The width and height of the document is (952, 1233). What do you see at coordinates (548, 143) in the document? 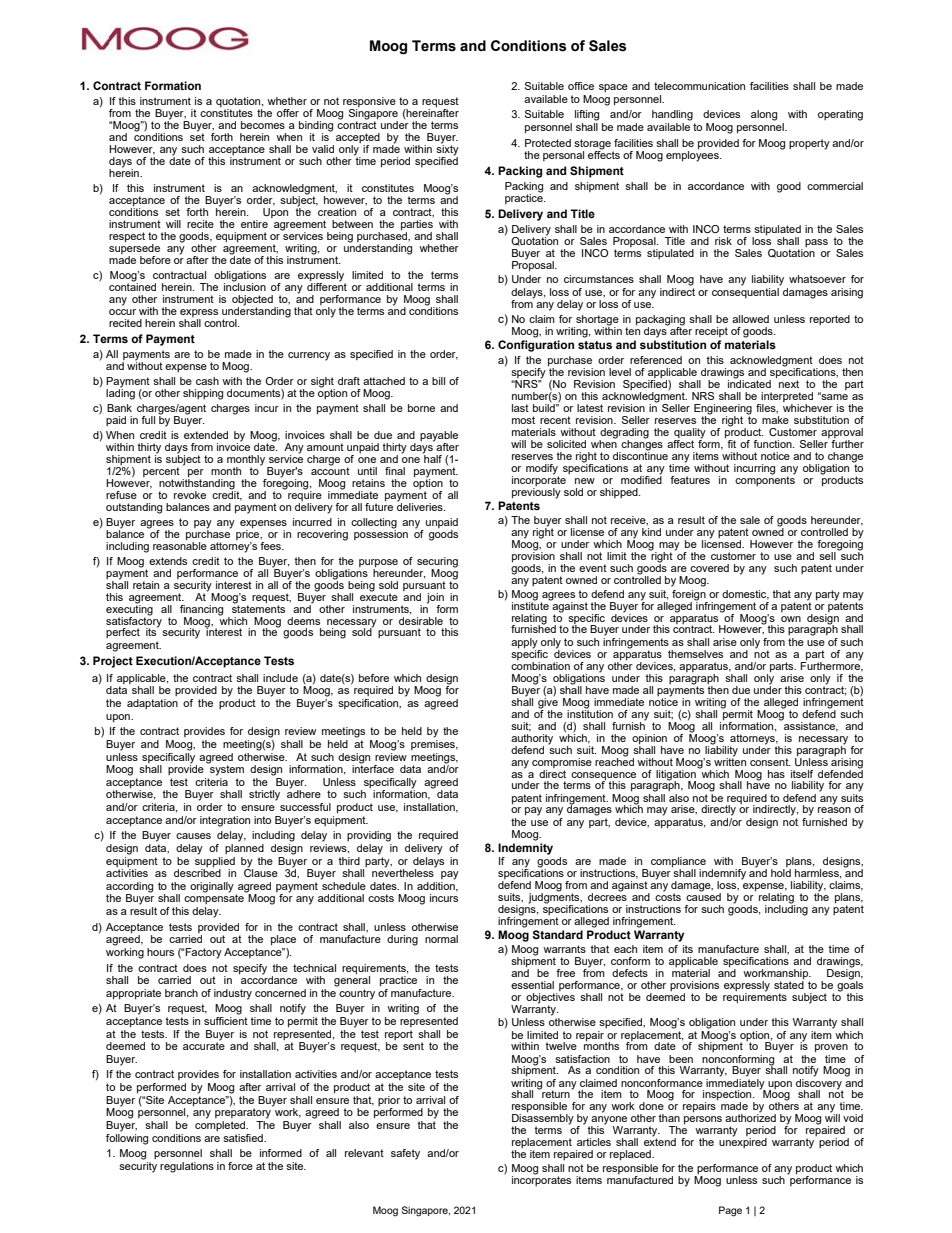
I see `Protected` at bounding box center [548, 143].
